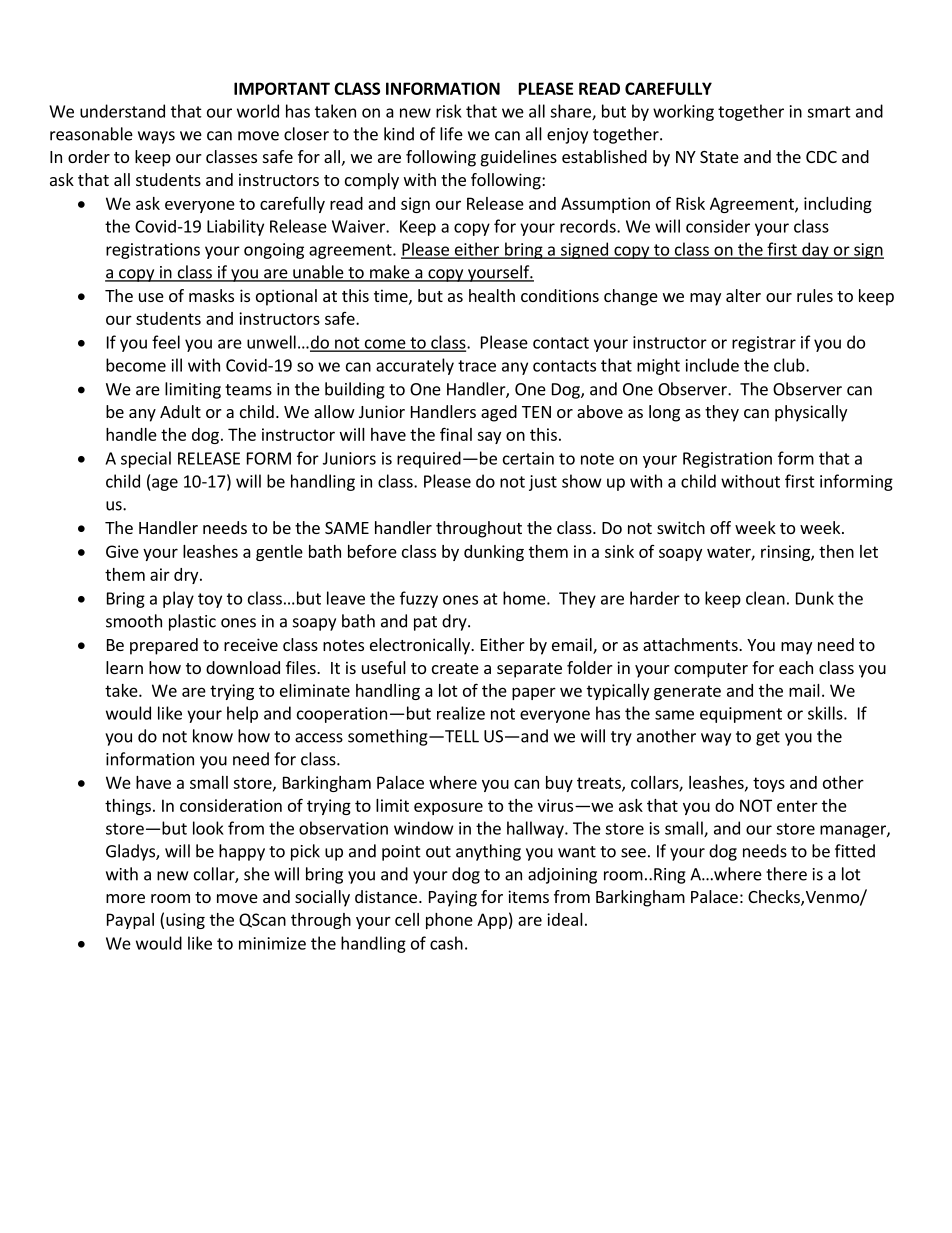  Describe the element at coordinates (786, 874) in the image. I see `there` at that location.
